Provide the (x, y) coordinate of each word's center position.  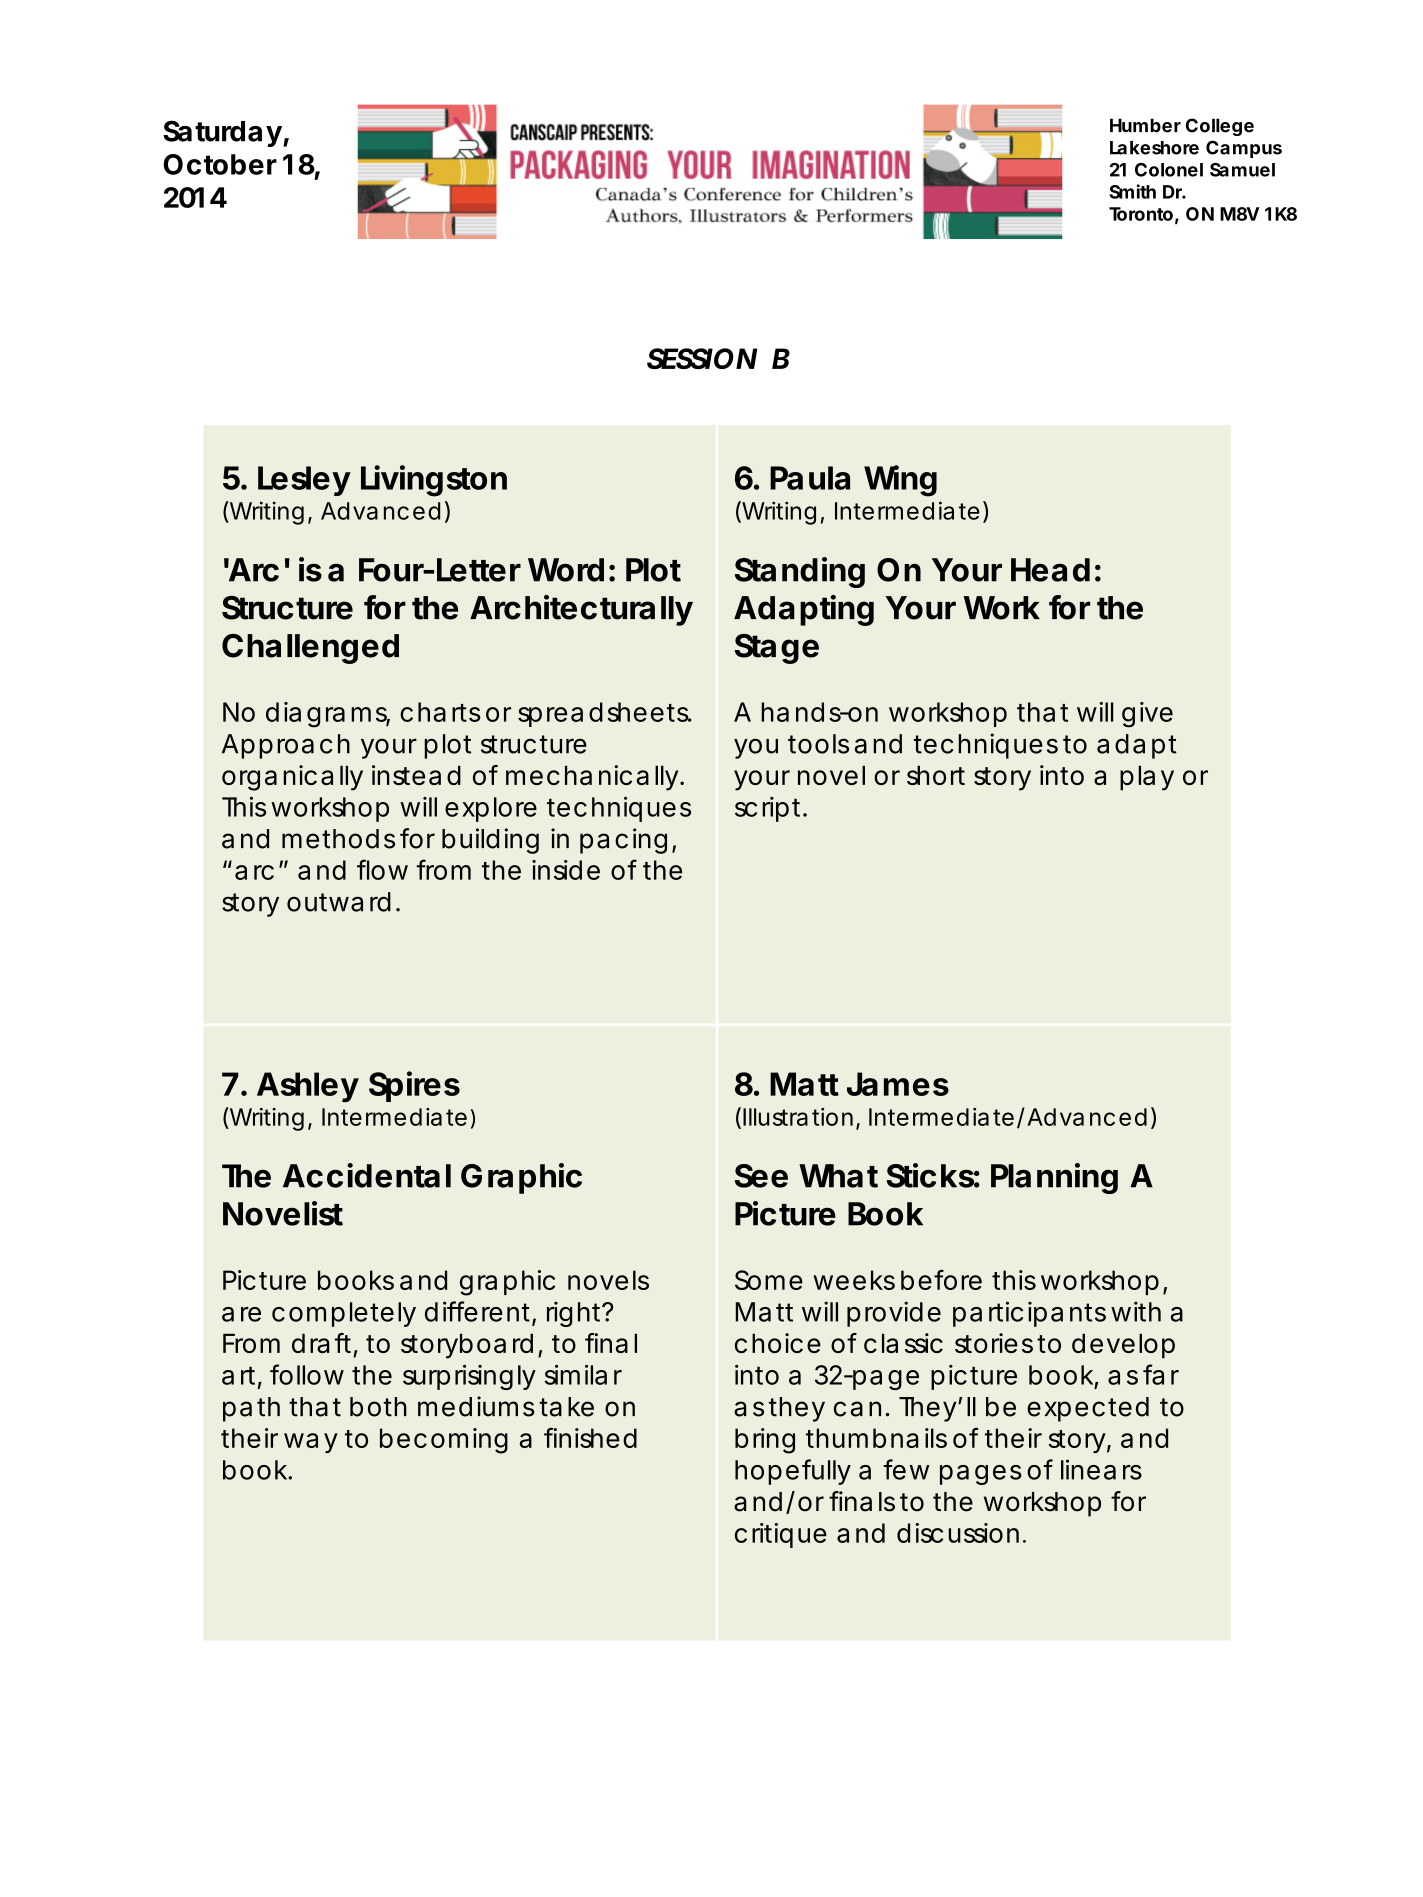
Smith (1132, 191)
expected (1088, 1409)
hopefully (793, 1472)
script (770, 809)
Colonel (1169, 170)
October (220, 164)
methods (338, 839)
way (311, 1443)
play (1147, 778)
